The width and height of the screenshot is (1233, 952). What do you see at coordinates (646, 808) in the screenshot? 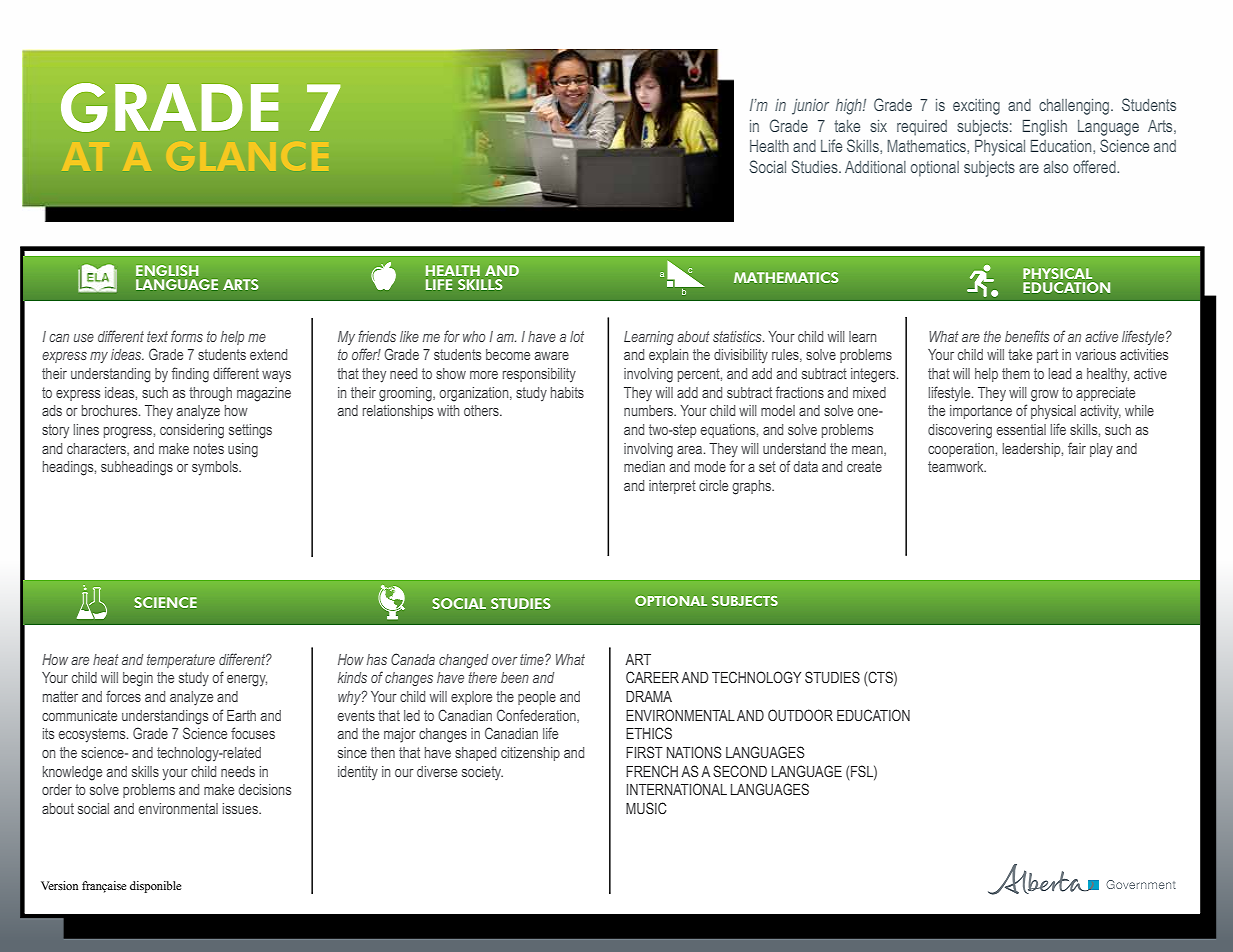
I see `MUSIC` at bounding box center [646, 808].
